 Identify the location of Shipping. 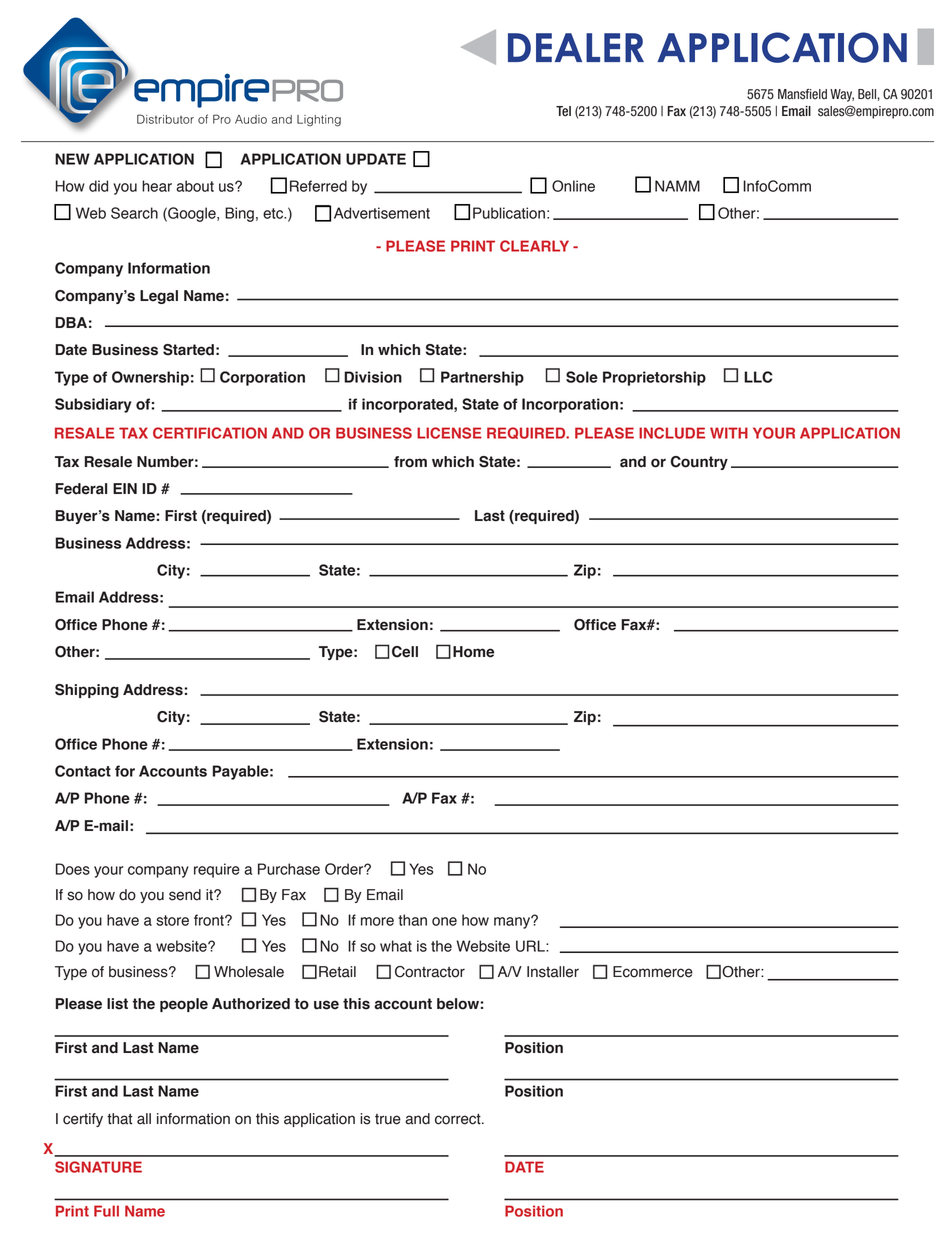
(87, 691).
